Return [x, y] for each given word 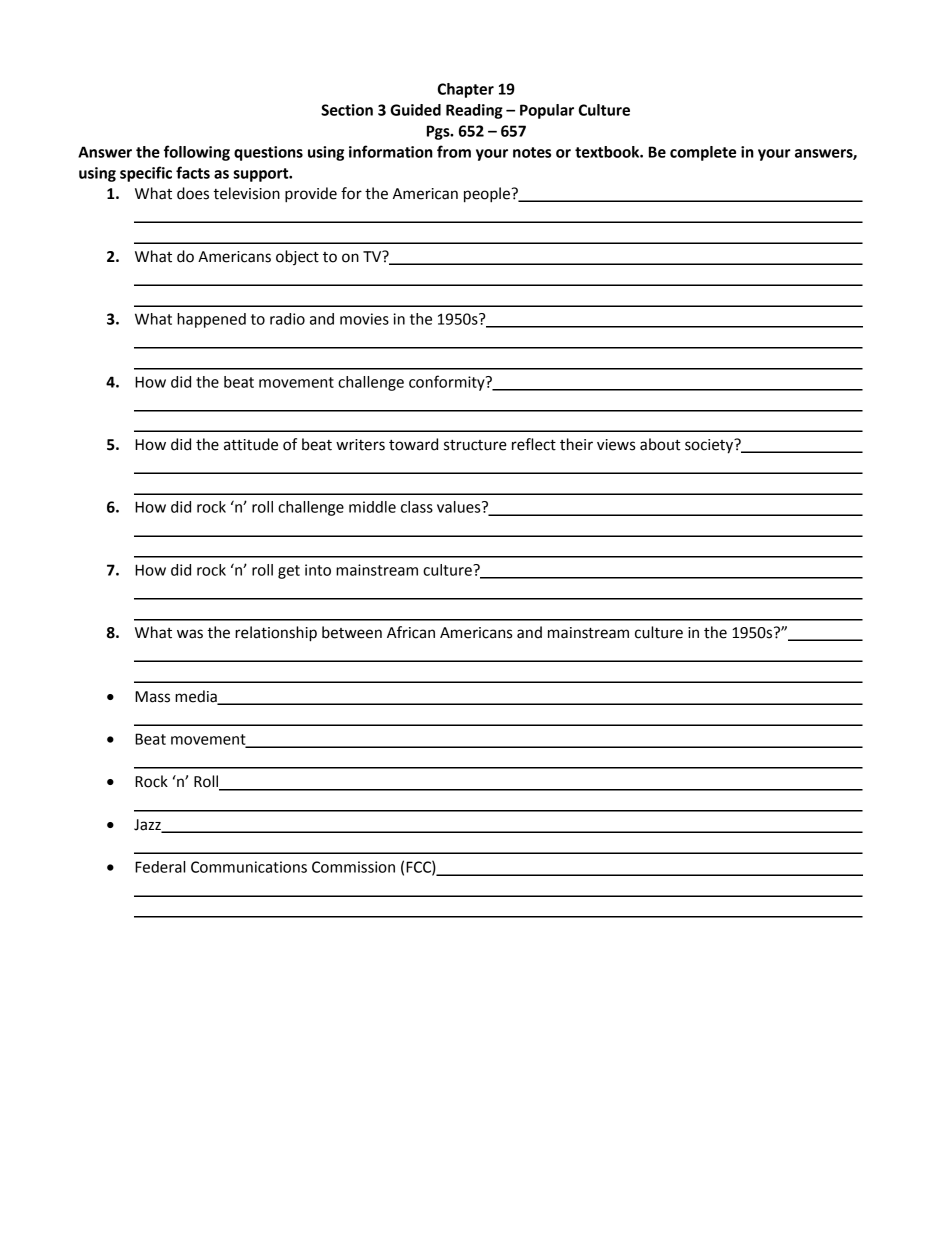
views [616, 445]
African [411, 632]
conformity [448, 383]
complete [703, 153]
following [197, 153]
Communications [249, 867]
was [190, 634]
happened [211, 320]
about [660, 444]
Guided [415, 110]
